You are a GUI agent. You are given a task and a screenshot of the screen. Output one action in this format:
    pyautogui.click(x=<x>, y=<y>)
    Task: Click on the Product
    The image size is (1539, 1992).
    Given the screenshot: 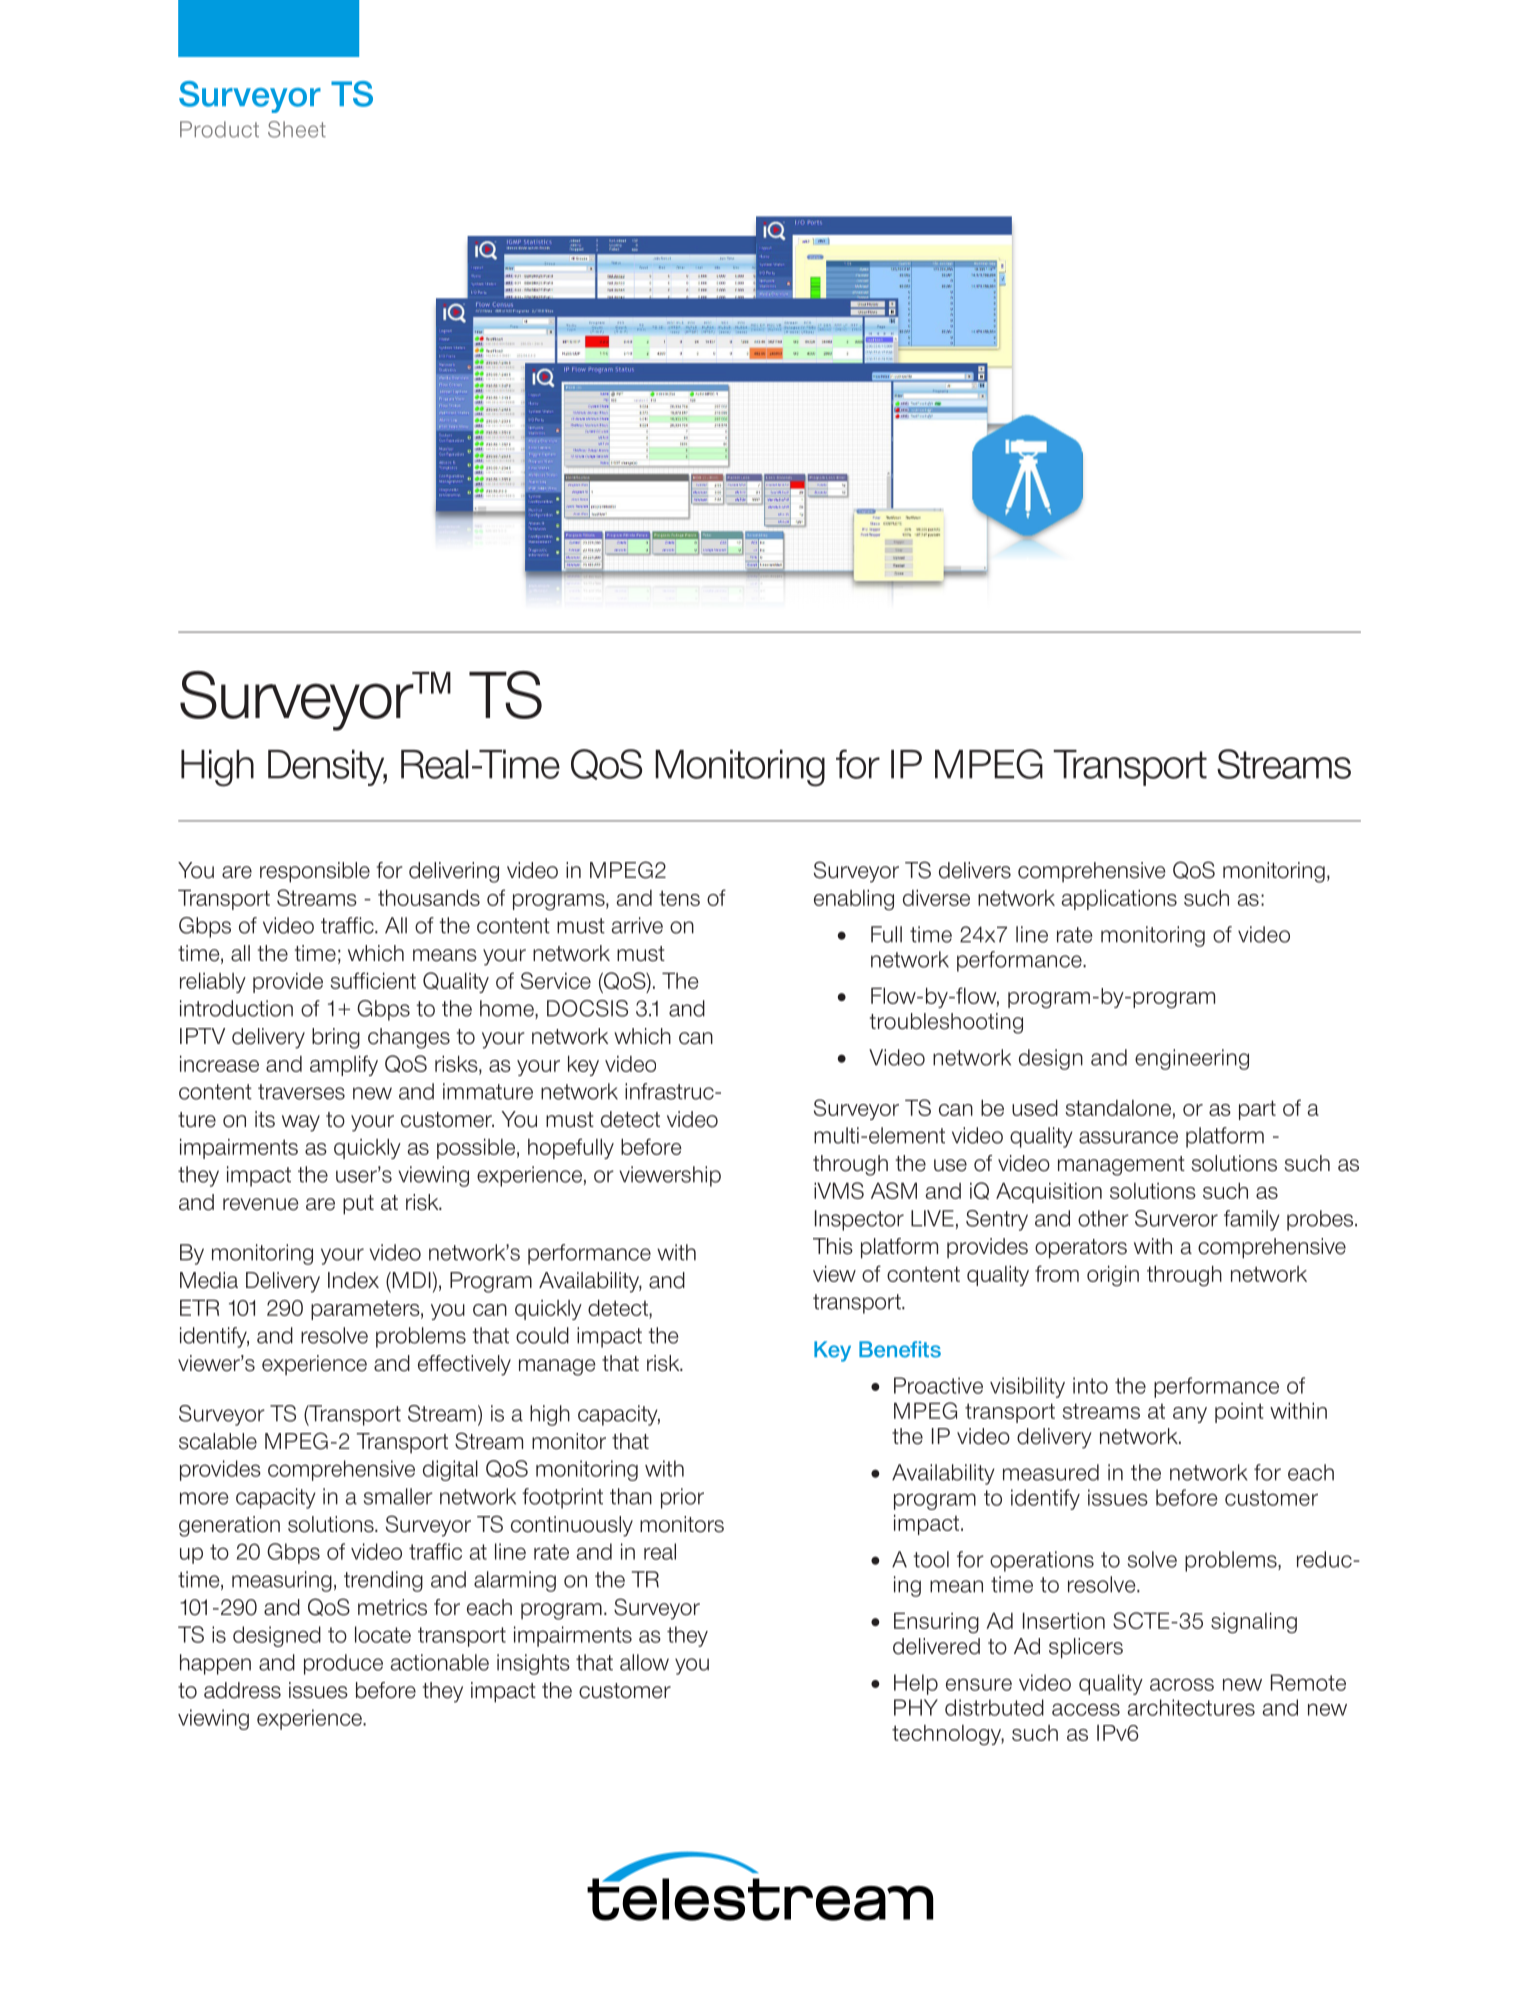 What is the action you would take?
    pyautogui.click(x=219, y=129)
